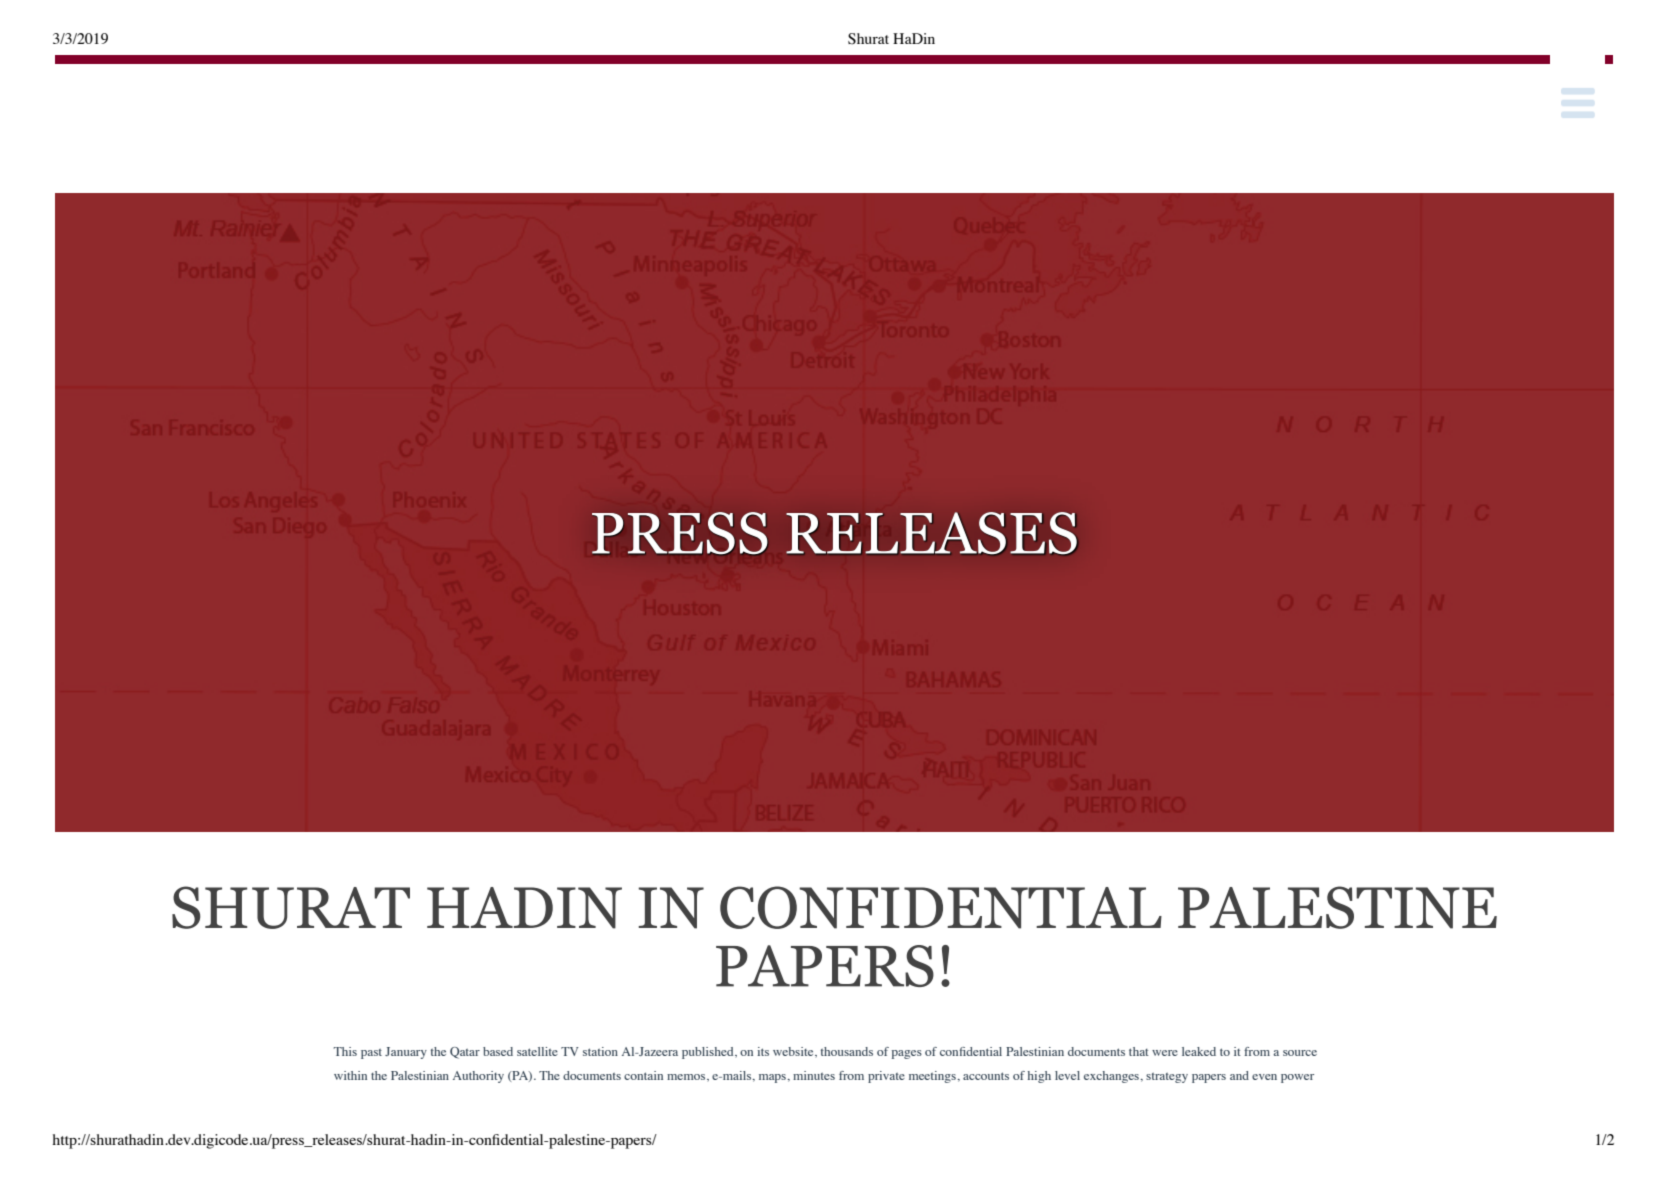 Image resolution: width=1667 pixels, height=1179 pixels. What do you see at coordinates (986, 1076) in the page?
I see `accounts` at bounding box center [986, 1076].
